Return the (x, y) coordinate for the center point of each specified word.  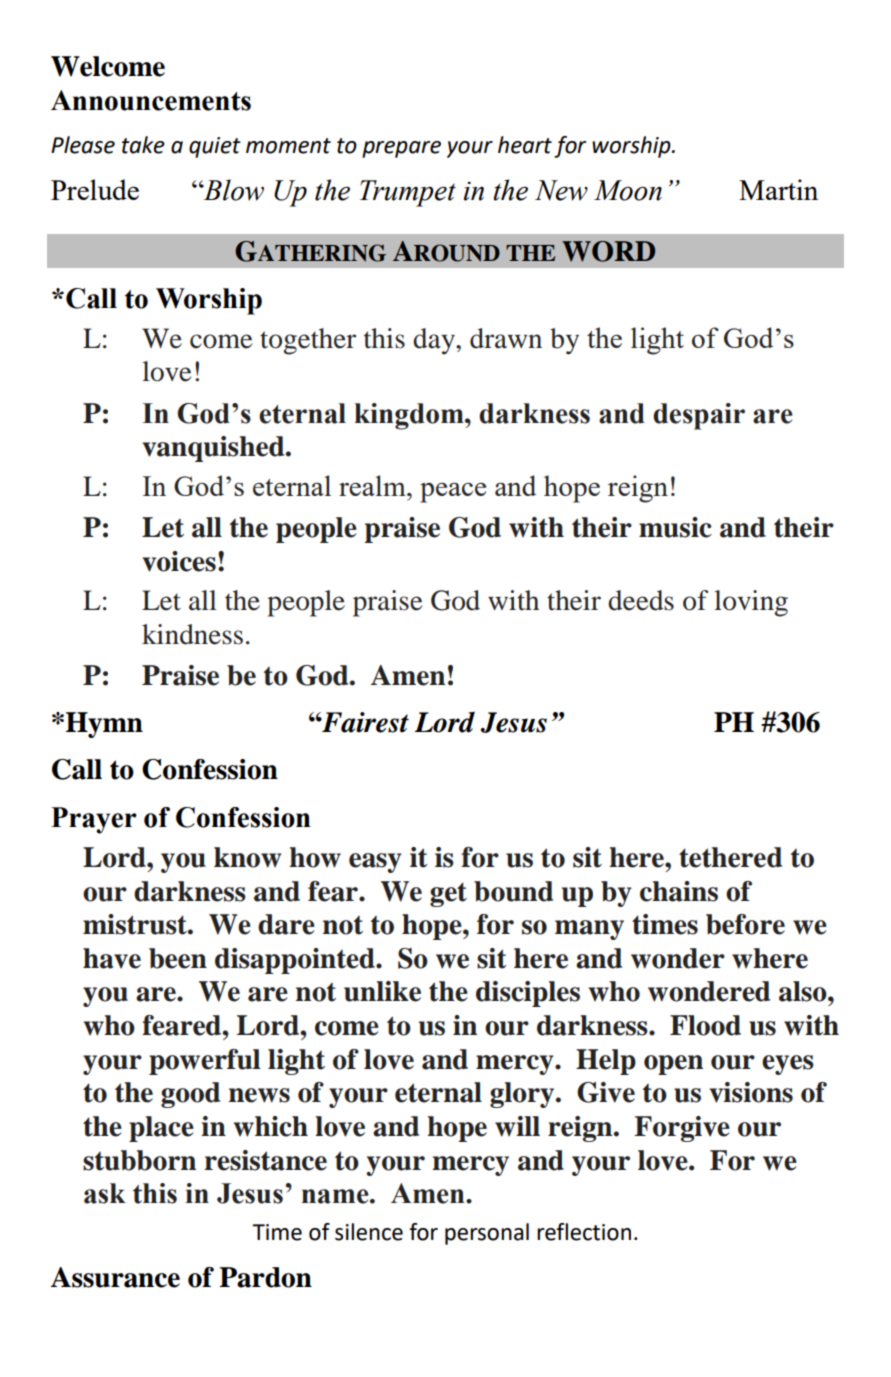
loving (751, 603)
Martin (778, 189)
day (435, 341)
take (143, 145)
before (745, 924)
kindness (192, 634)
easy (375, 863)
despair (699, 416)
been (178, 958)
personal (487, 1234)
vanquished (214, 449)
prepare (401, 149)
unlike (382, 991)
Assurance (115, 1277)
